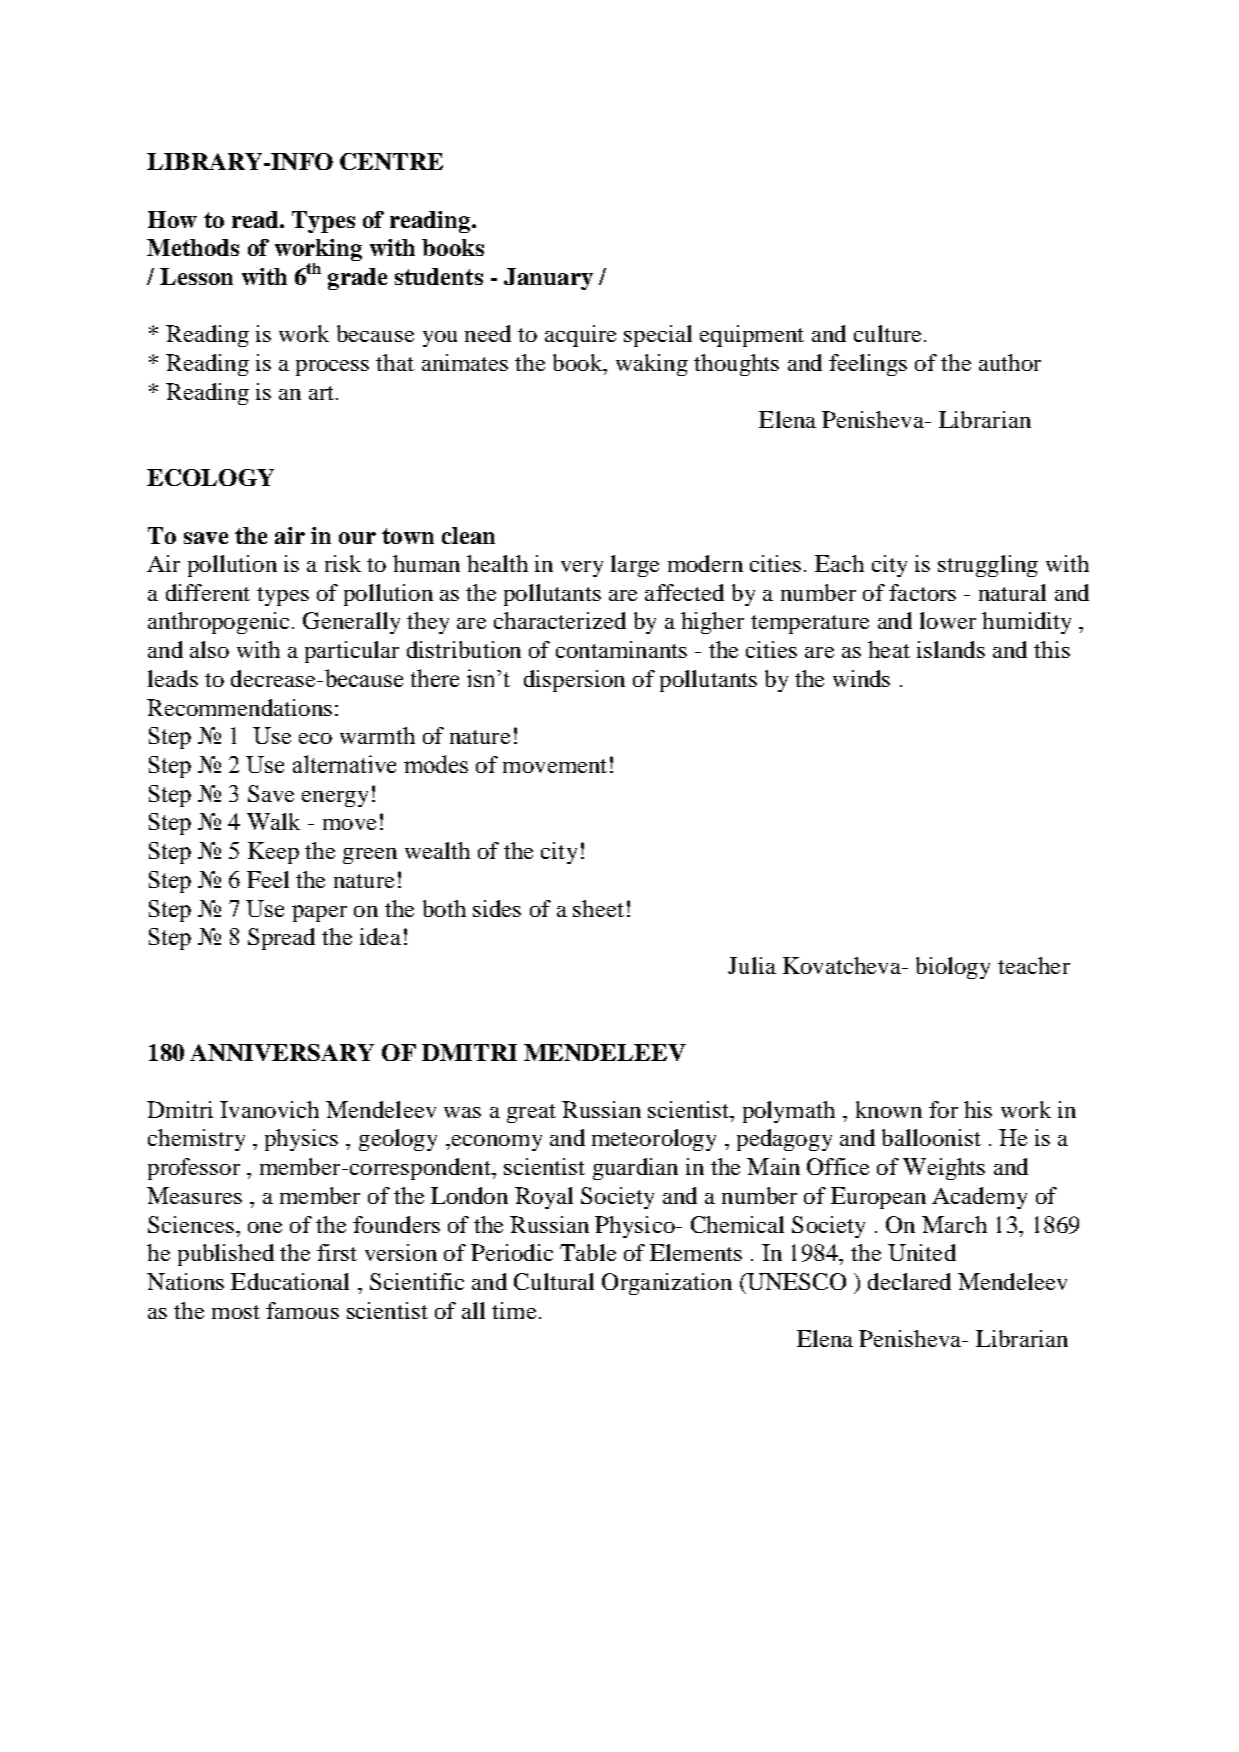 This screenshot has width=1239, height=1752. What do you see at coordinates (887, 333) in the screenshot?
I see `culture` at bounding box center [887, 333].
